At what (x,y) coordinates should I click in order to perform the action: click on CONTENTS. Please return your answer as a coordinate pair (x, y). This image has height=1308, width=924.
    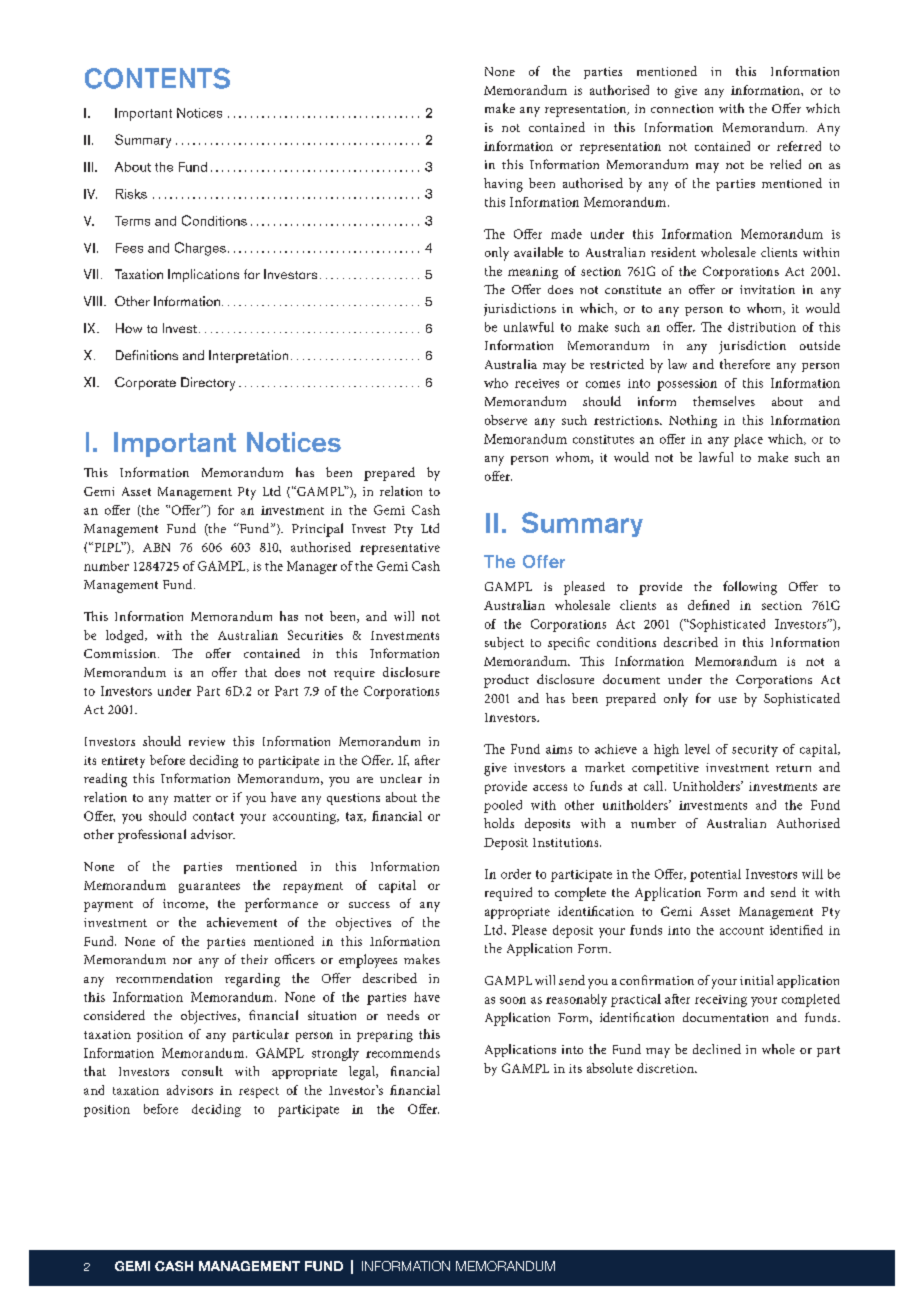
    Looking at the image, I should click on (157, 78).
